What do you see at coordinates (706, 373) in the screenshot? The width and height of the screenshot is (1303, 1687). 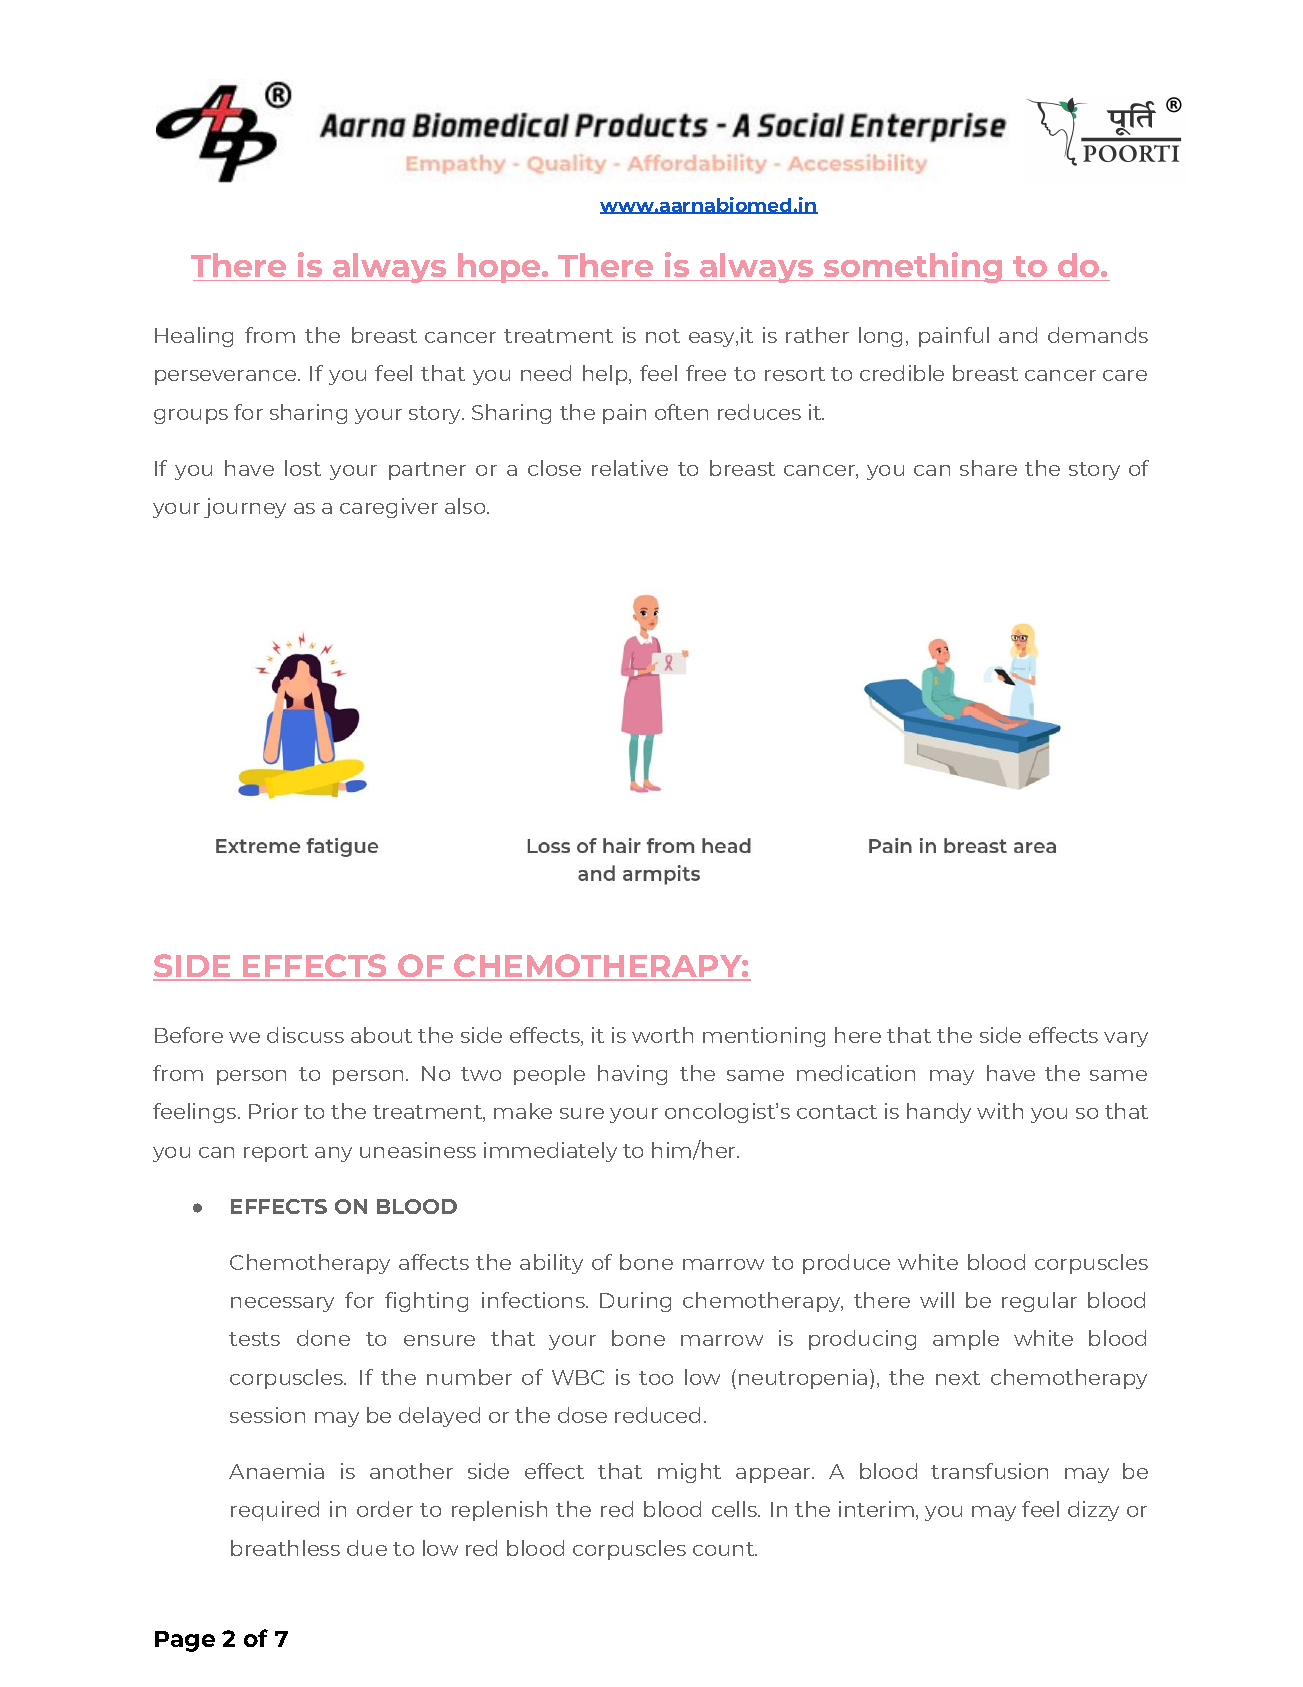 I see `free` at bounding box center [706, 373].
